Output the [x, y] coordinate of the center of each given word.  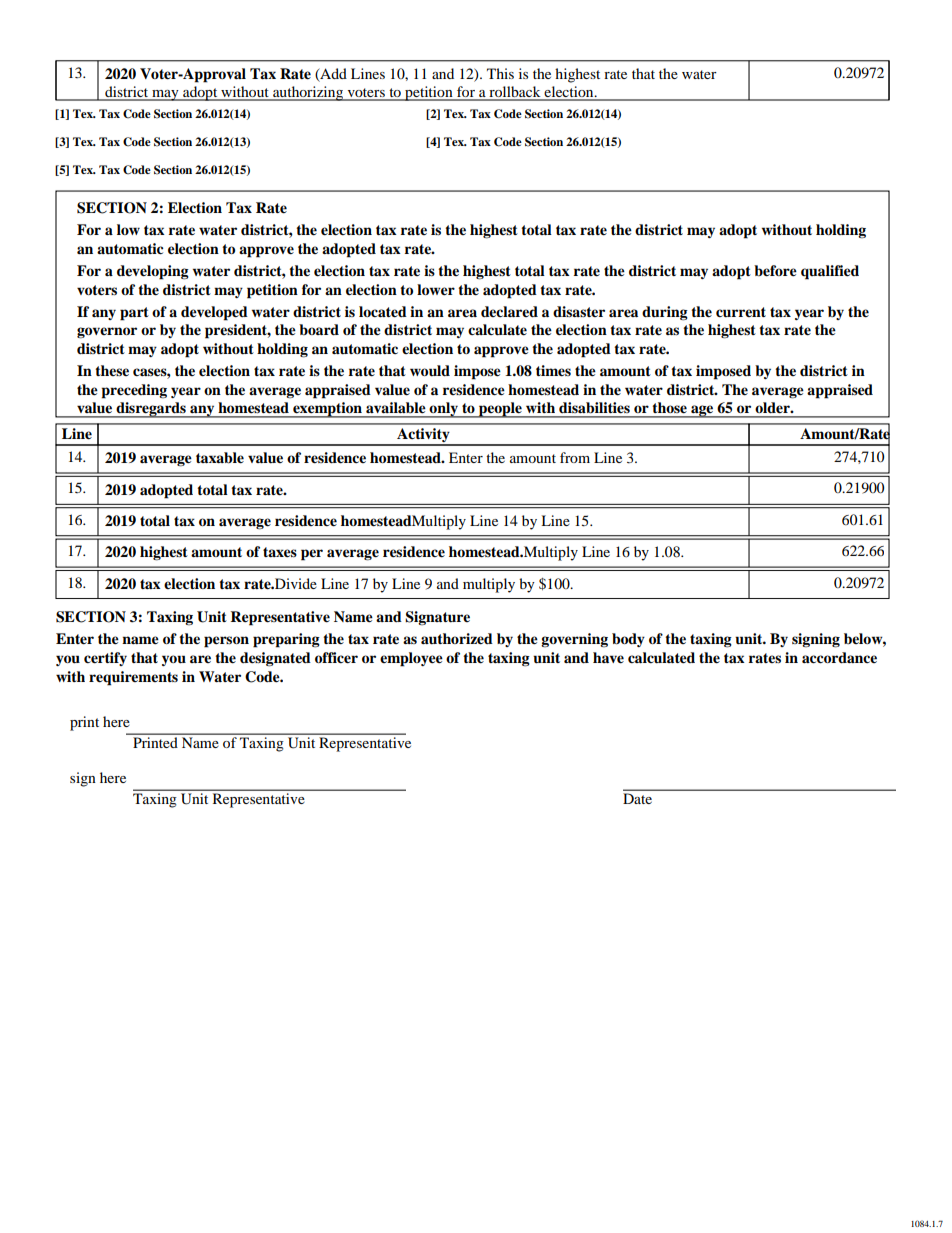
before [775, 271]
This [500, 73]
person [226, 642]
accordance [839, 658]
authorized [457, 639]
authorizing [308, 93]
